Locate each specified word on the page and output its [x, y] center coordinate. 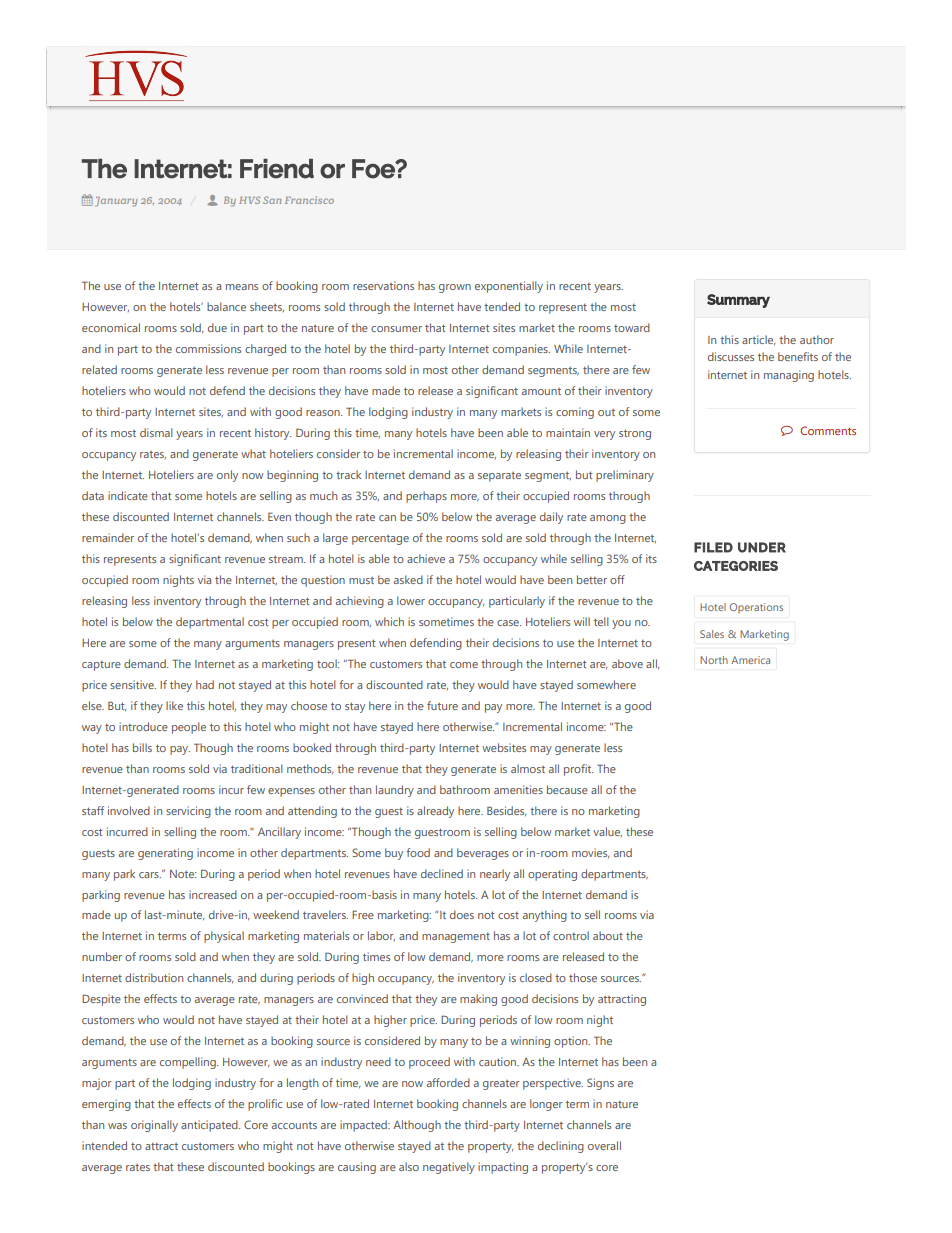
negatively [449, 1168]
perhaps [426, 497]
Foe [374, 169]
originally [154, 1126]
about [608, 935]
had [205, 684]
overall [604, 1145]
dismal [156, 432]
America [750, 660]
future [442, 705]
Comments [828, 430]
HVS [249, 200]
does [462, 914]
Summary [738, 301]
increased [213, 894]
